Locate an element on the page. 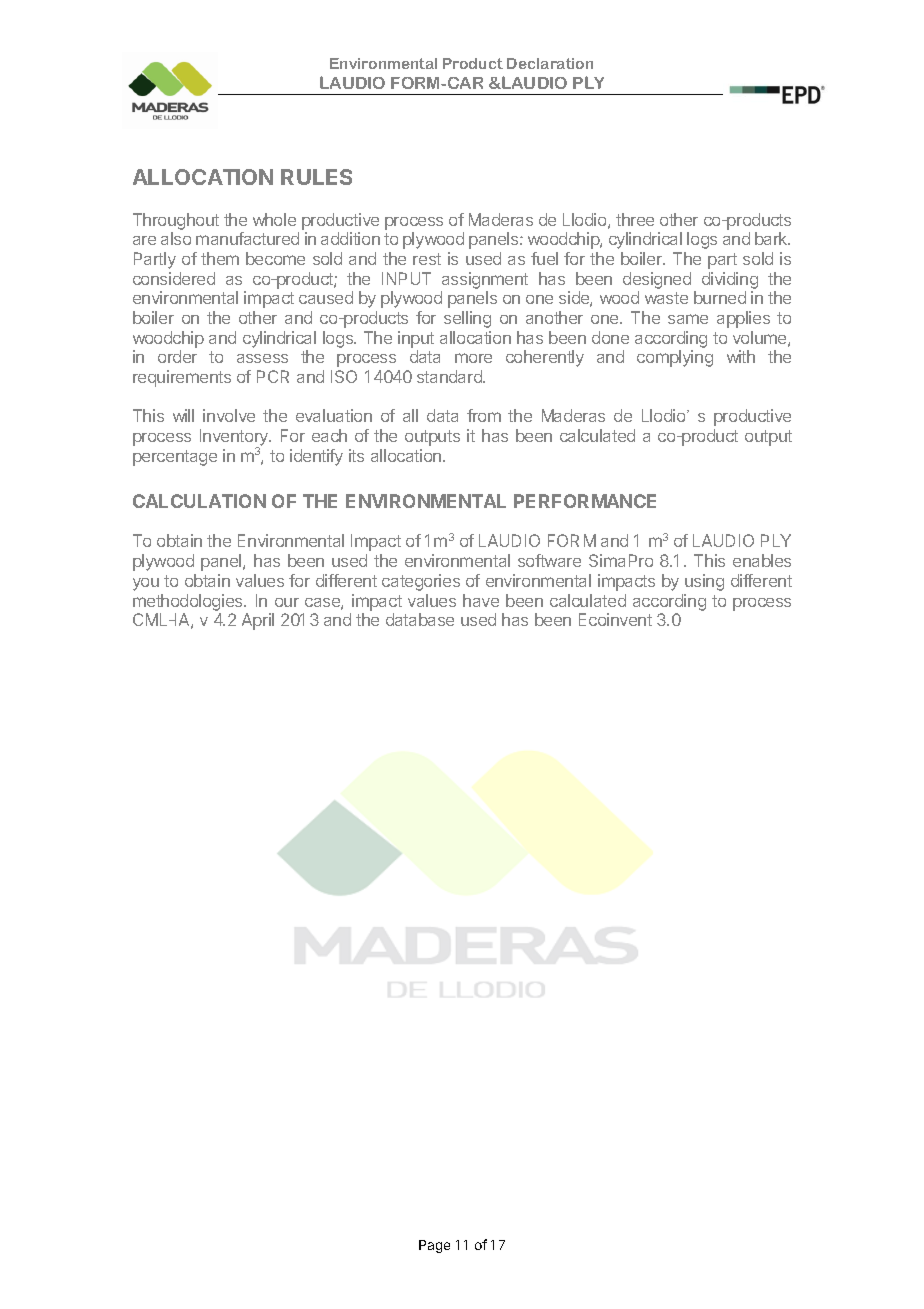  from is located at coordinates (484, 415).
